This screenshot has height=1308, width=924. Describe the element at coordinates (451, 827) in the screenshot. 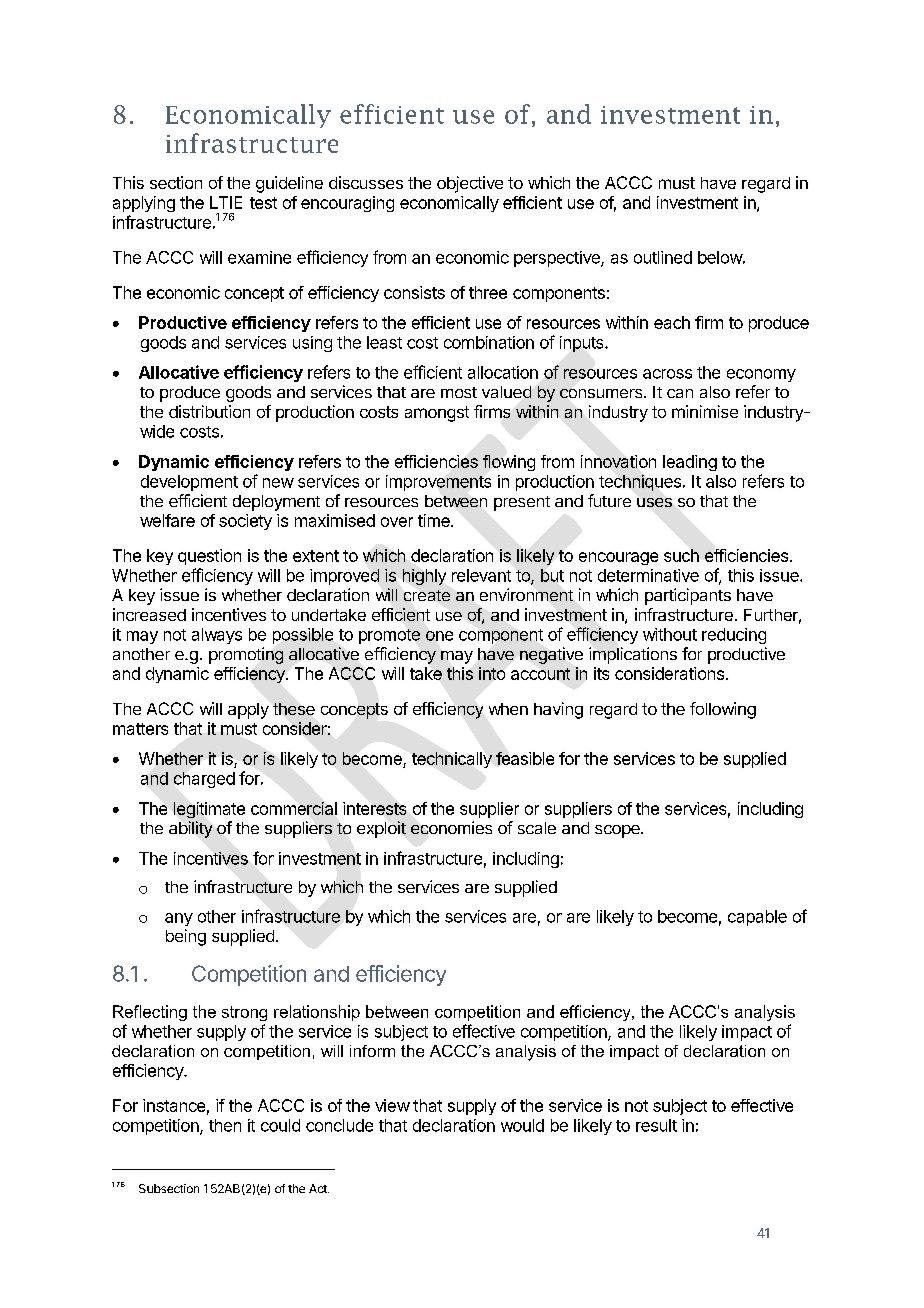

I see `economies` at that location.
